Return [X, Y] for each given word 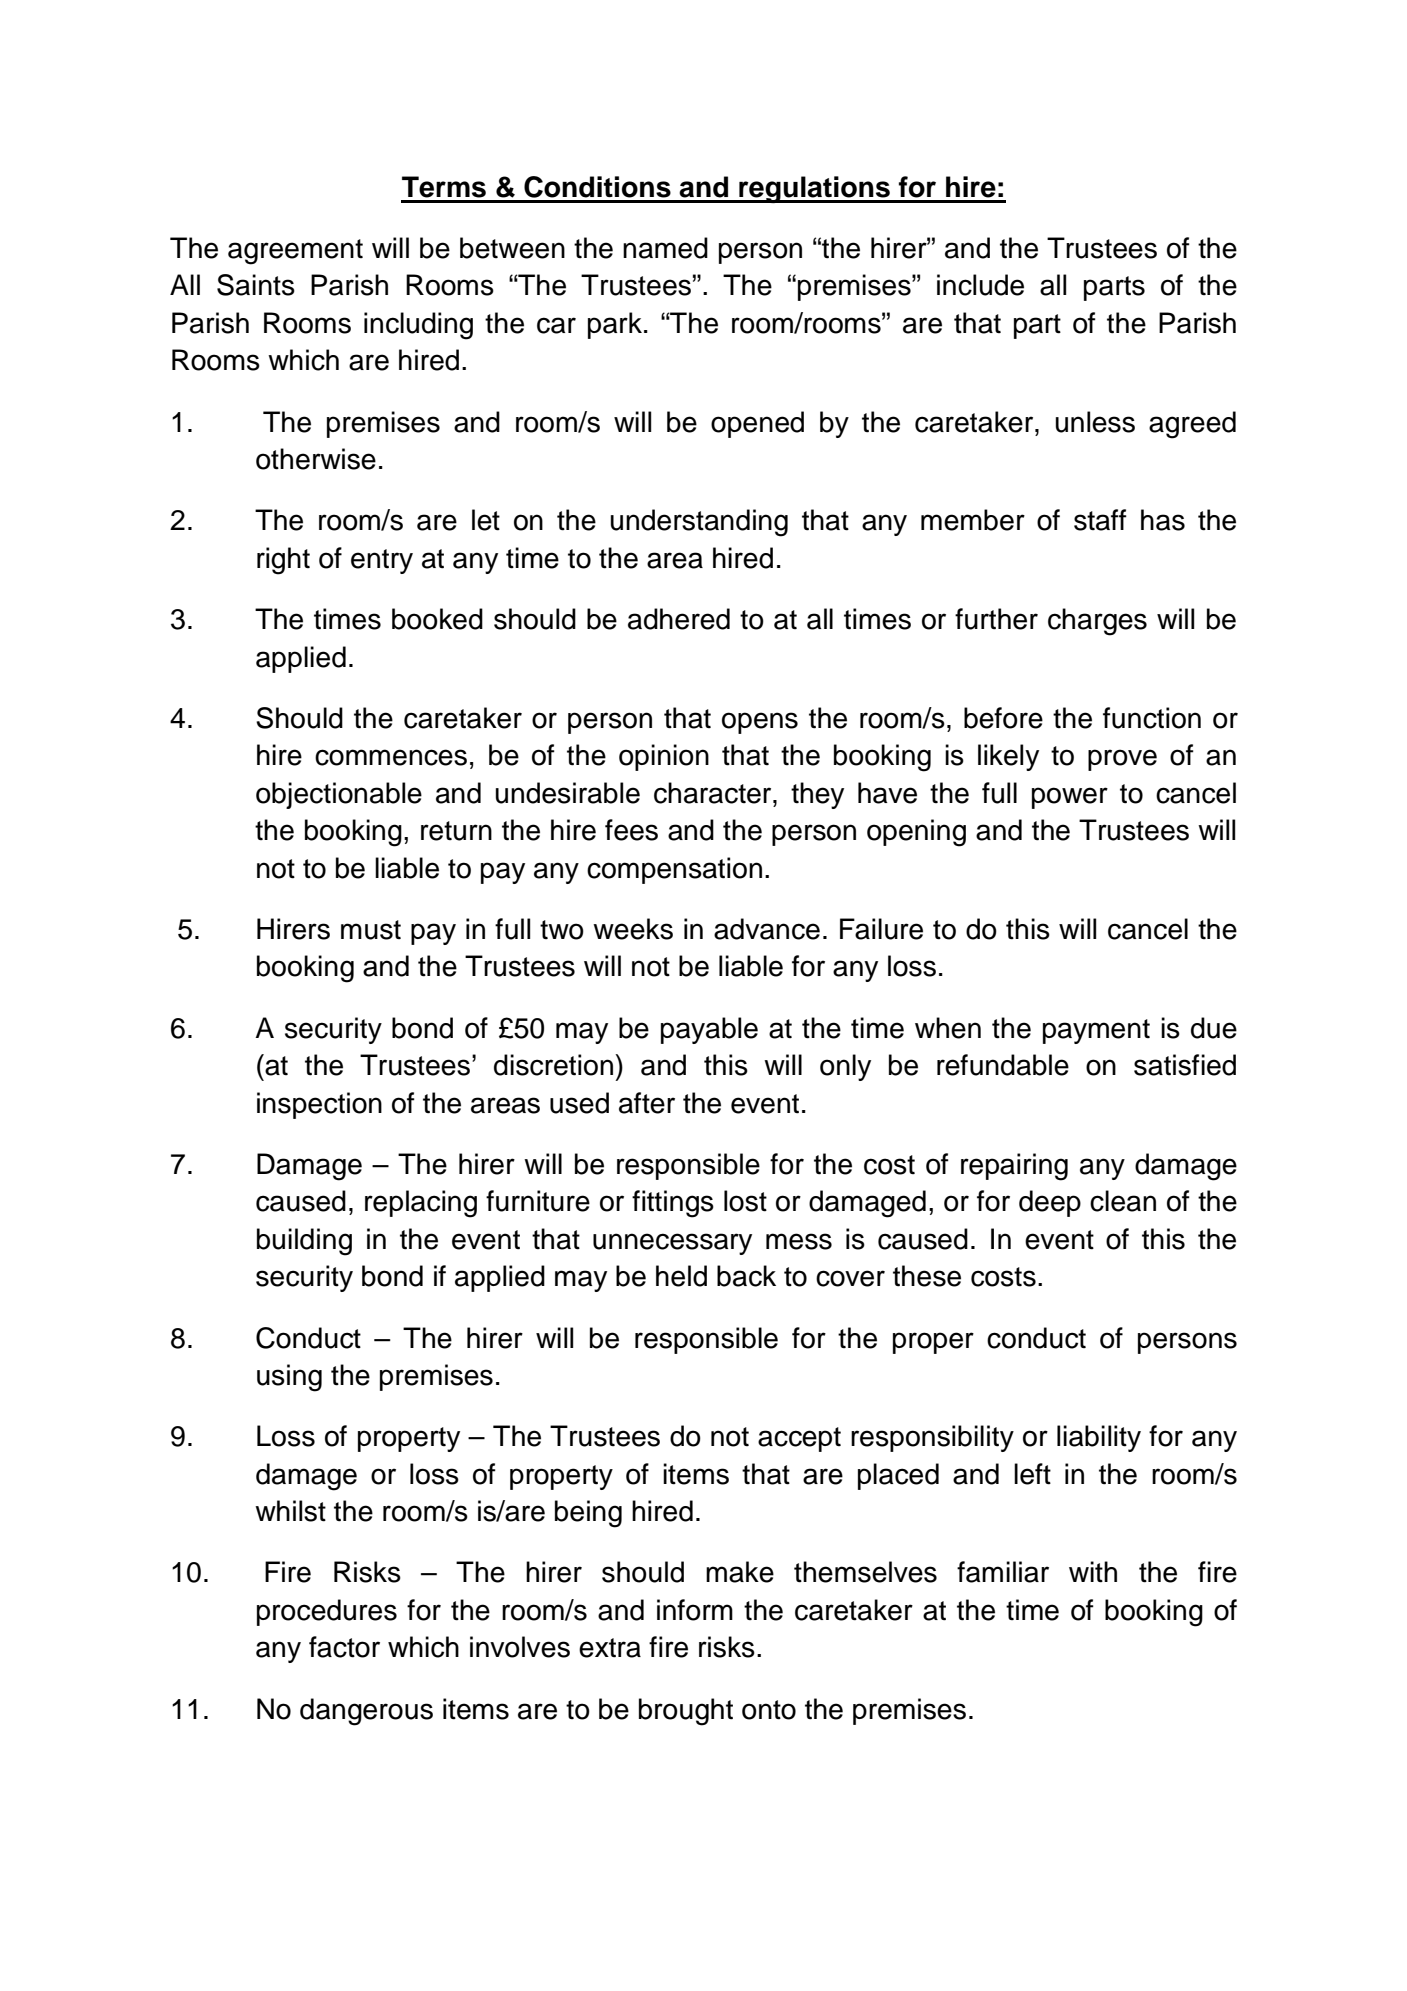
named [665, 248]
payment [1096, 1031]
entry [382, 561]
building [304, 1242]
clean [1123, 1201]
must [371, 930]
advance [767, 929]
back [746, 1276]
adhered [679, 619]
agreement [295, 252]
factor [344, 1647]
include [980, 285]
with [1093, 1572]
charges [1097, 622]
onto [769, 1710]
